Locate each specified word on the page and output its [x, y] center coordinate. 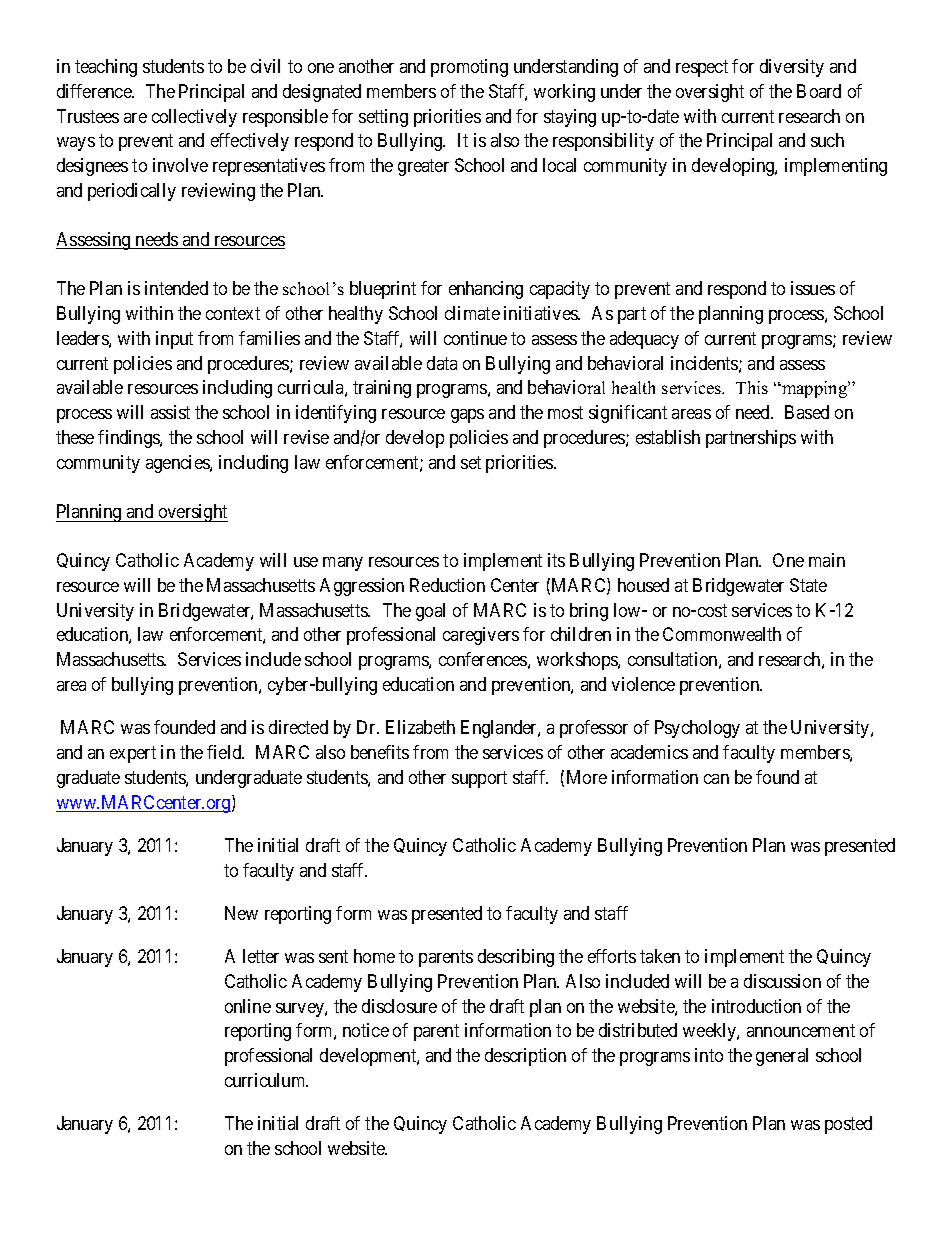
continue [475, 338]
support [479, 779]
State [808, 585]
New [241, 913]
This [752, 387]
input [174, 340]
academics [649, 752]
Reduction [447, 585]
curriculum [266, 1080]
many [343, 564]
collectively [194, 118]
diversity [792, 68]
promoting [469, 68]
